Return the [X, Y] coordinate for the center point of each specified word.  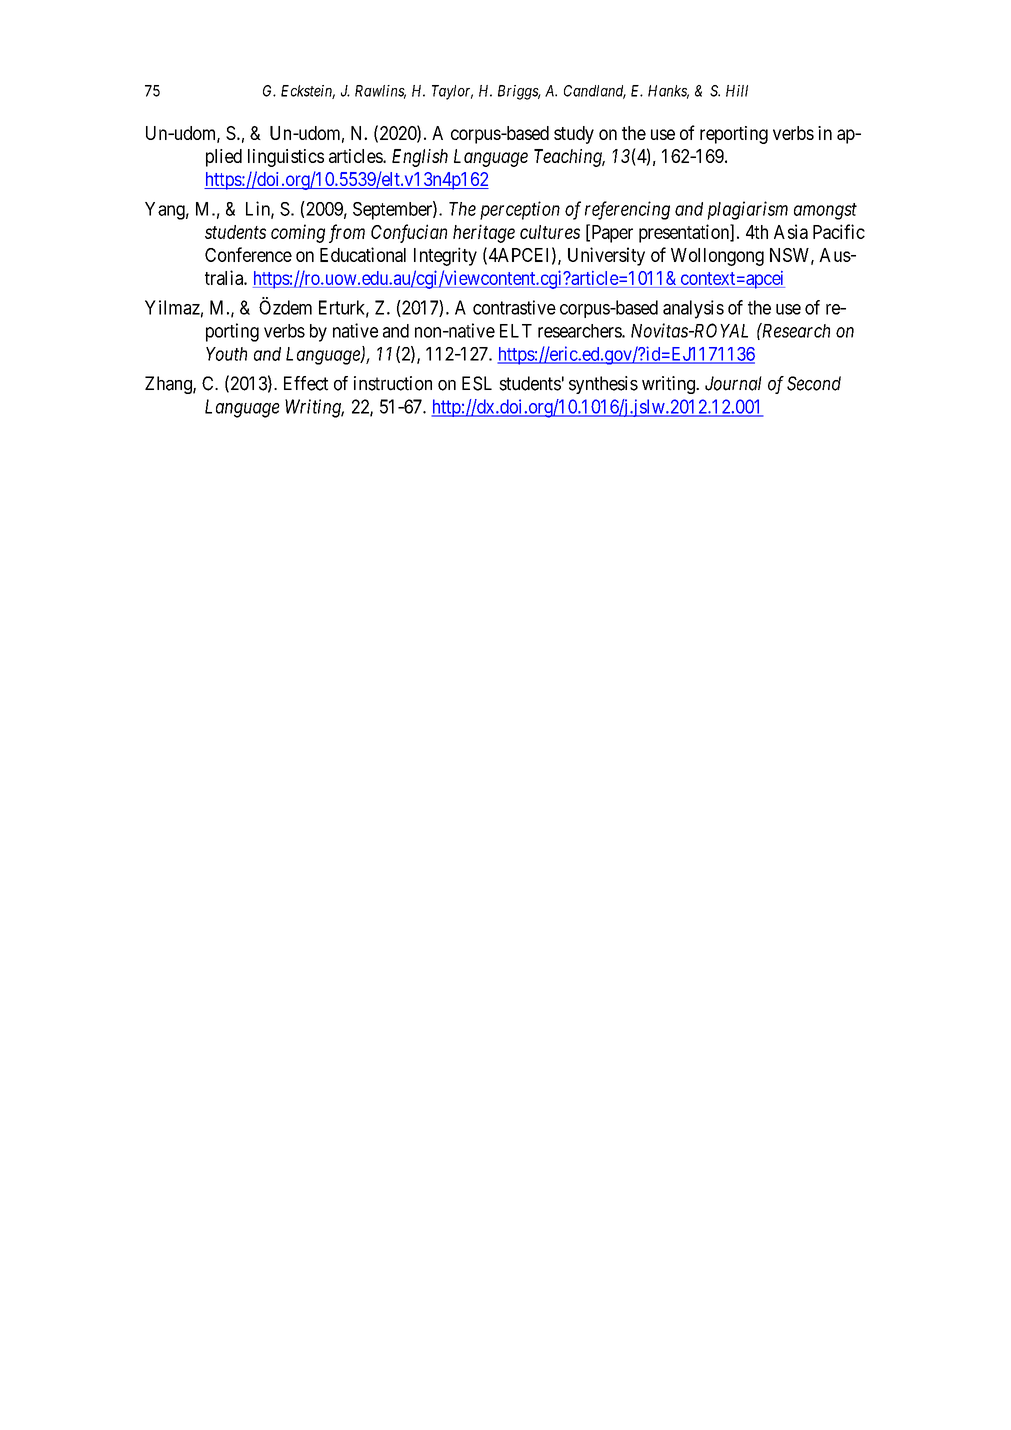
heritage [484, 233]
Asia [791, 231]
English [420, 158]
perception [520, 210]
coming [298, 233]
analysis [693, 309]
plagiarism [747, 210]
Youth [226, 354]
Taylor [452, 92]
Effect [306, 383]
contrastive [514, 307]
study [574, 135]
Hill [737, 91]
